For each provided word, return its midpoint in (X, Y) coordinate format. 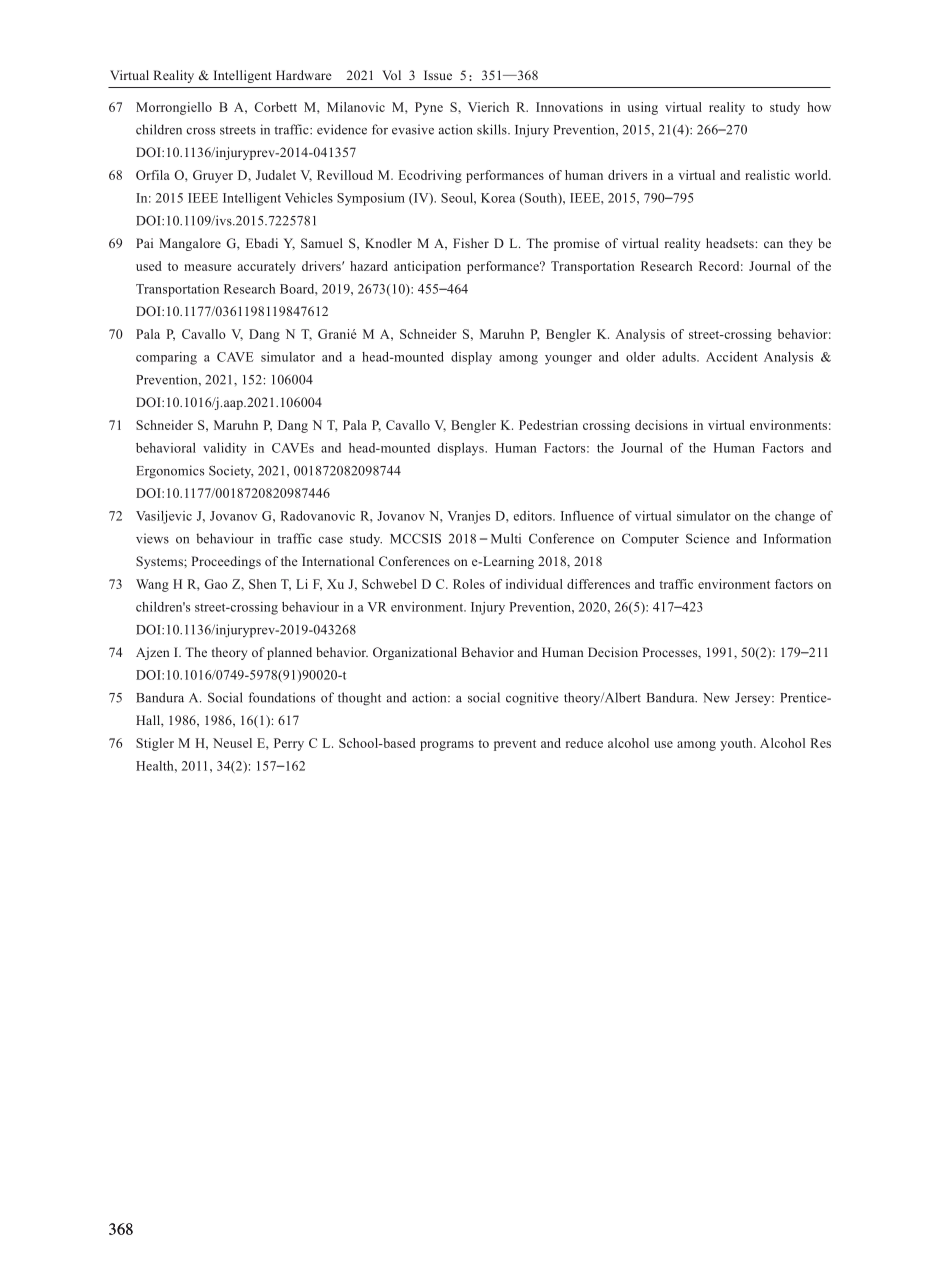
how (819, 107)
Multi (506, 538)
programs (447, 746)
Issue (438, 75)
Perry (289, 744)
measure (208, 267)
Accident (732, 357)
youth (737, 744)
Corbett (276, 107)
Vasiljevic (164, 517)
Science (707, 538)
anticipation (427, 267)
